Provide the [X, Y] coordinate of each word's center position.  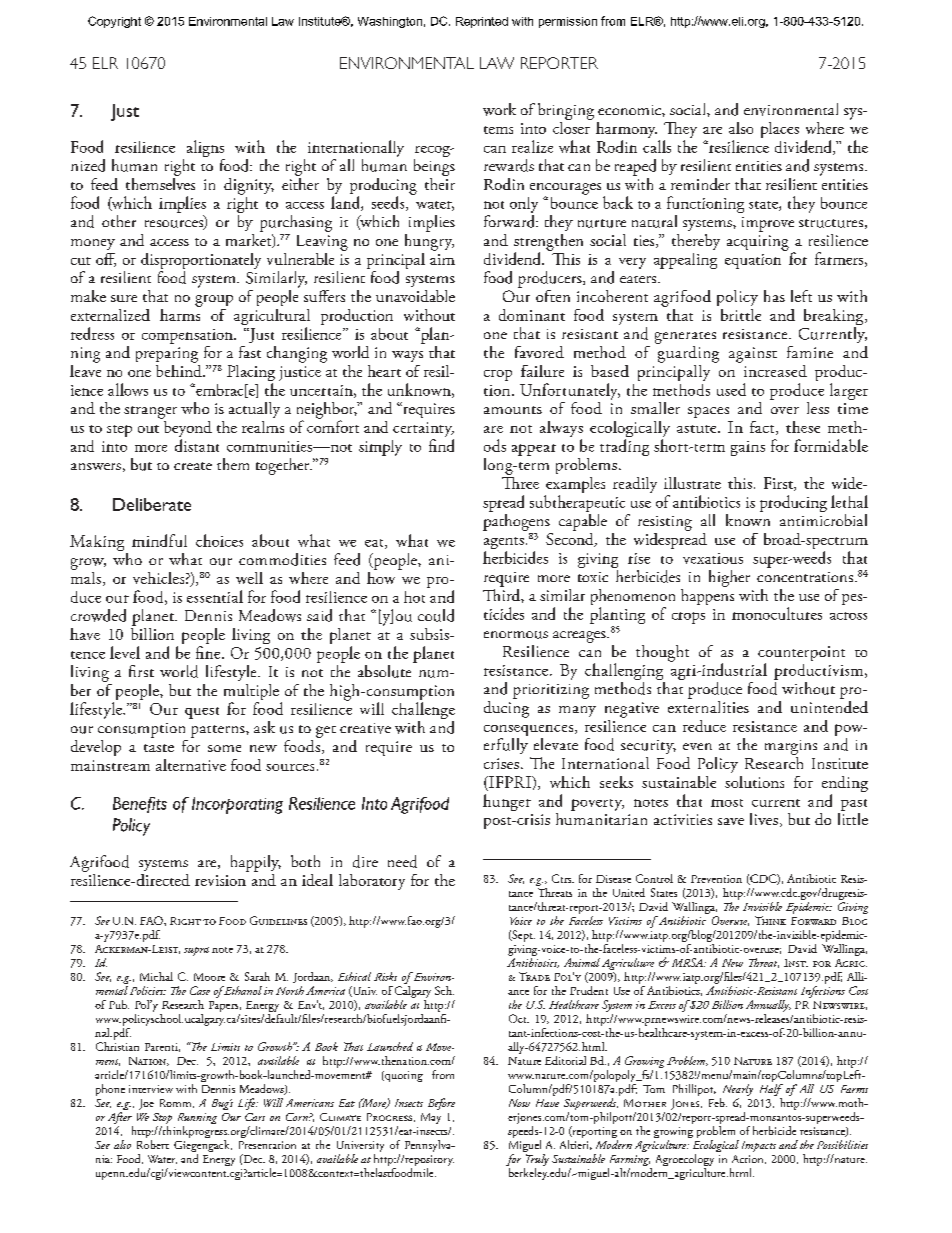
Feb [718, 1102]
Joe [146, 1104]
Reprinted [482, 22]
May [431, 1118]
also [741, 128]
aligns [206, 150]
